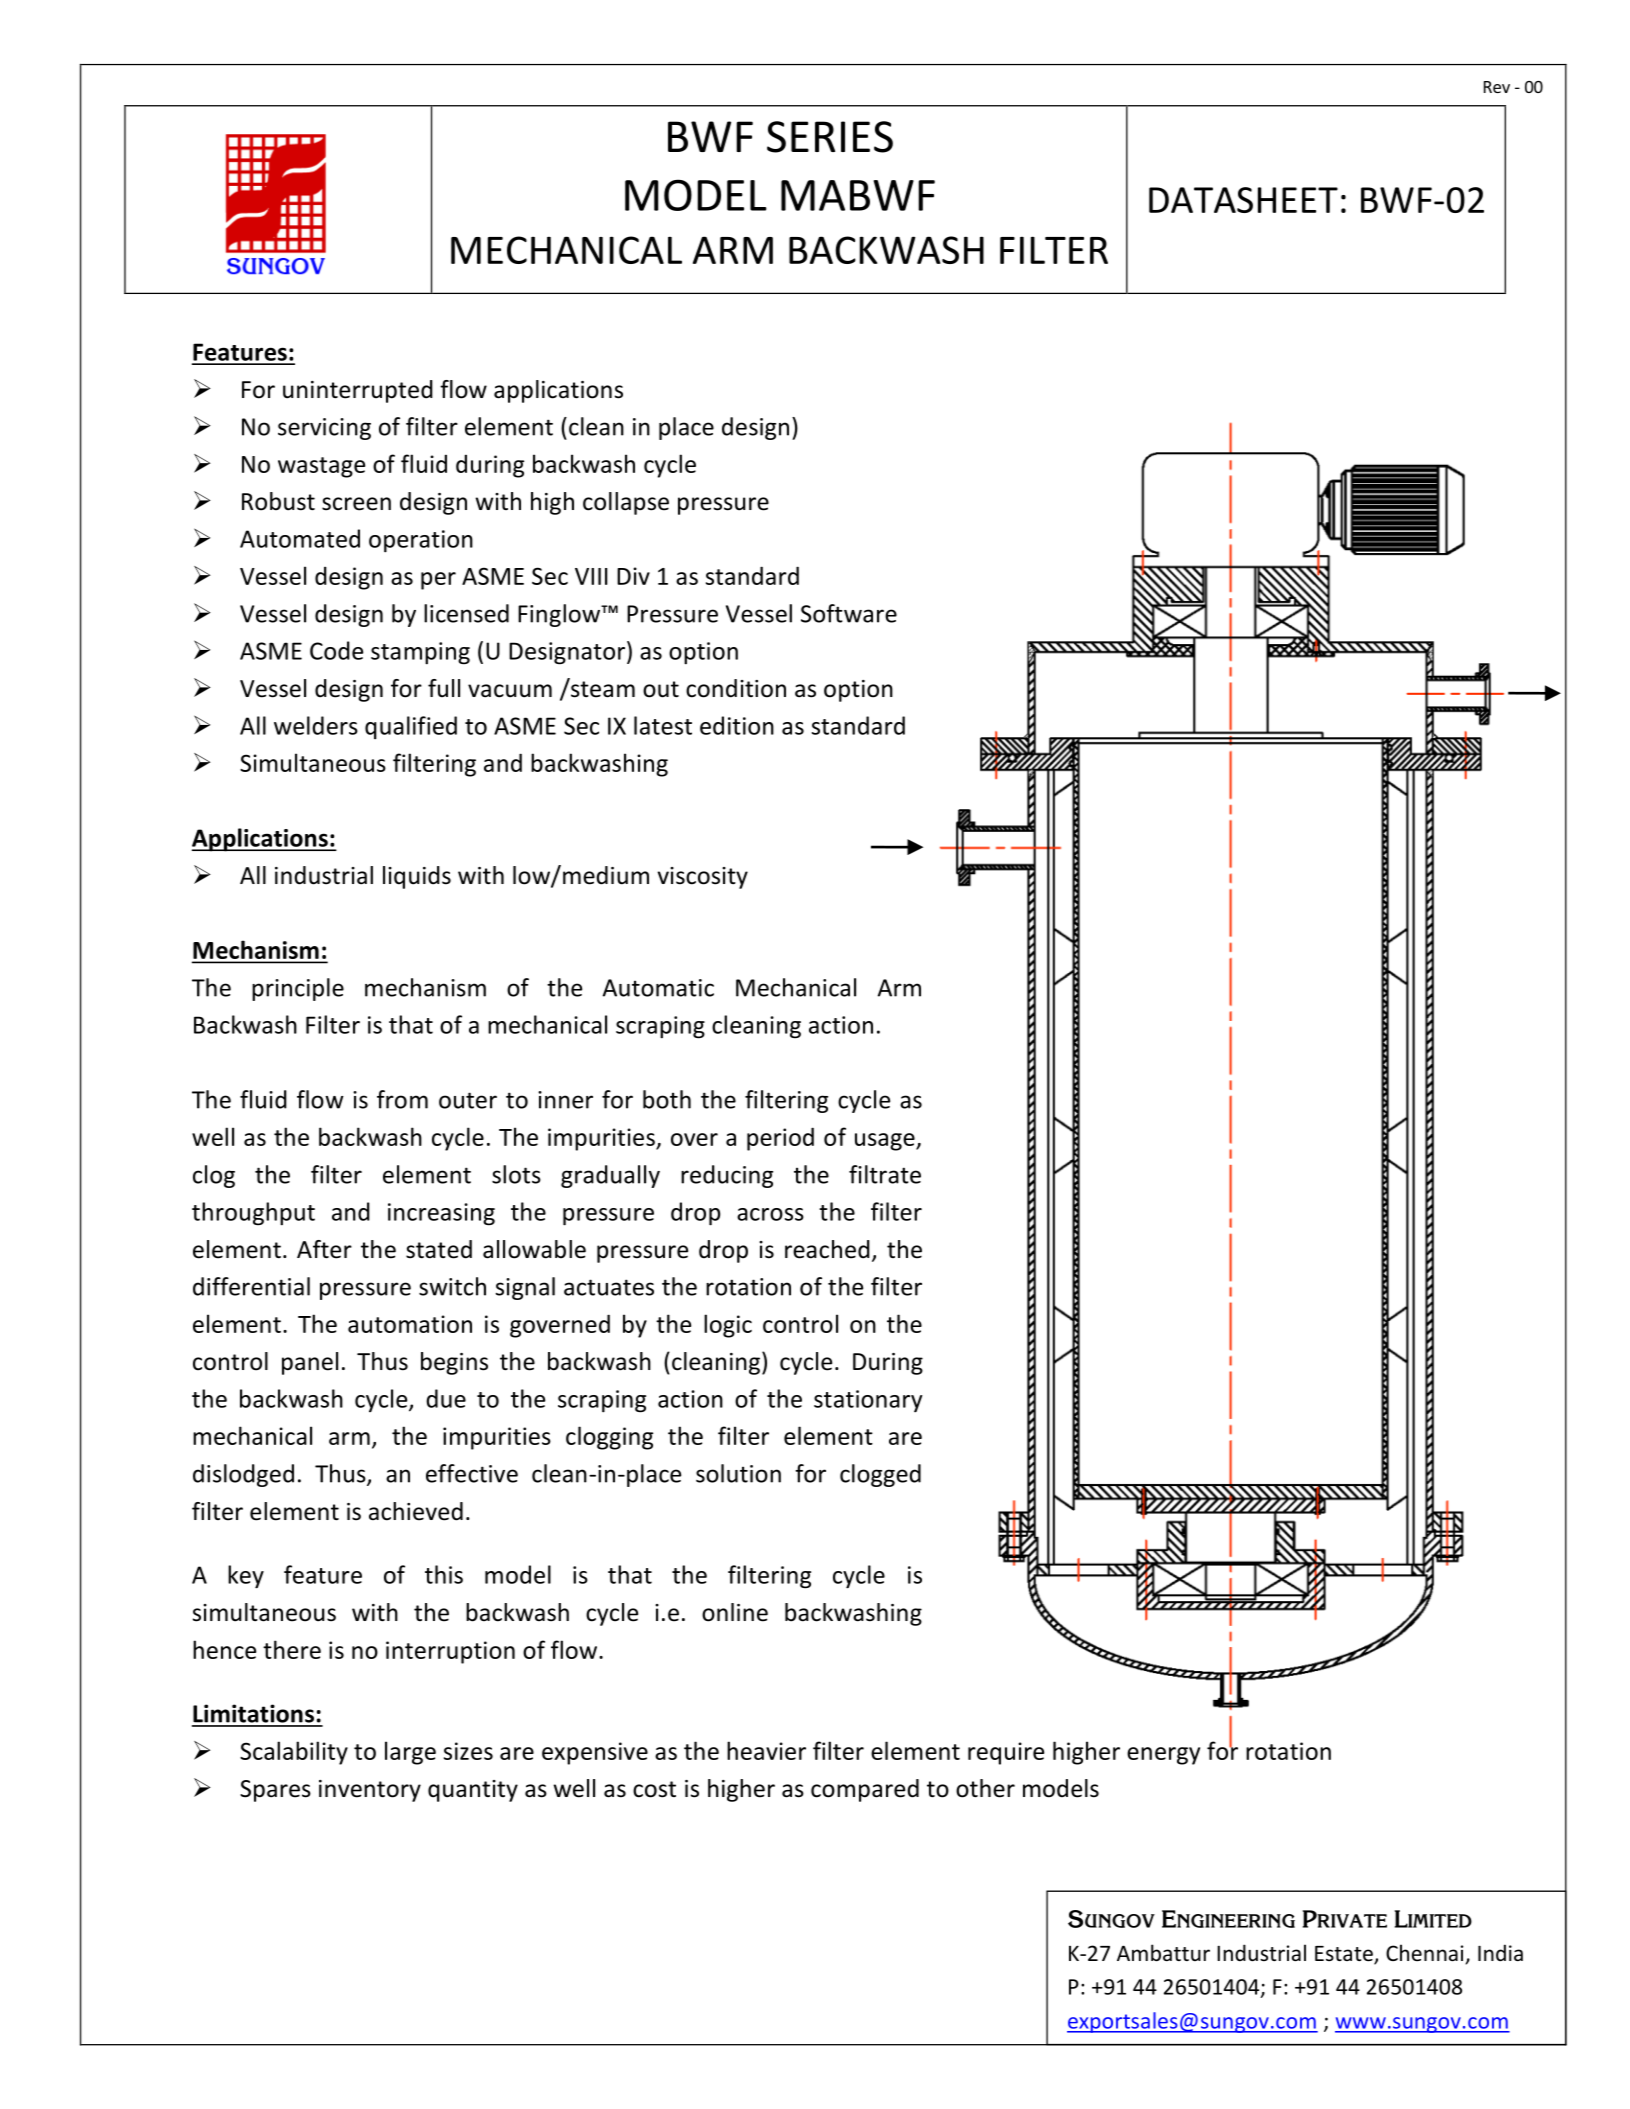 Image resolution: width=1630 pixels, height=2109 pixels. What do you see at coordinates (411, 727) in the page?
I see `qualified` at bounding box center [411, 727].
